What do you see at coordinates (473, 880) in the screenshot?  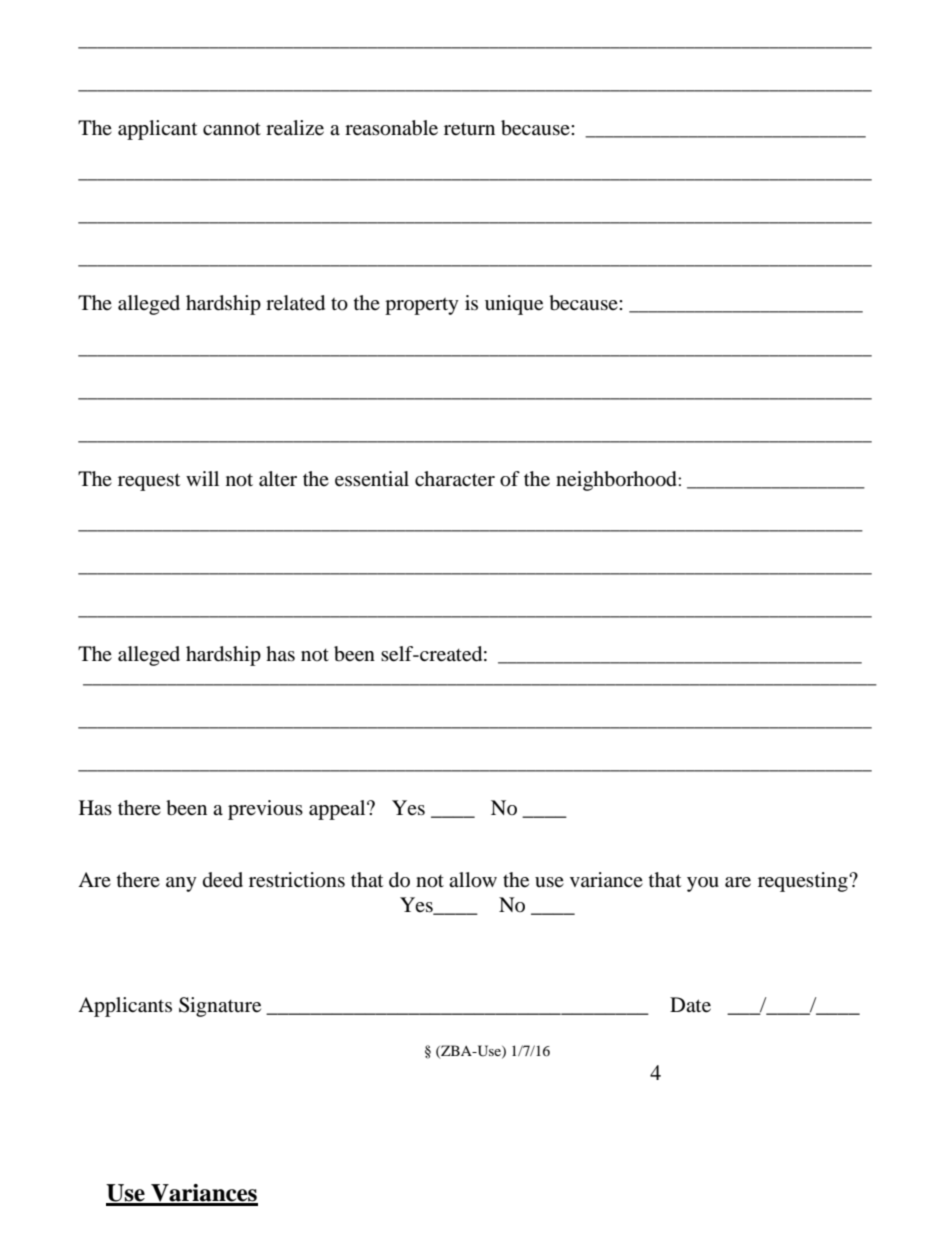 I see `allow` at bounding box center [473, 880].
